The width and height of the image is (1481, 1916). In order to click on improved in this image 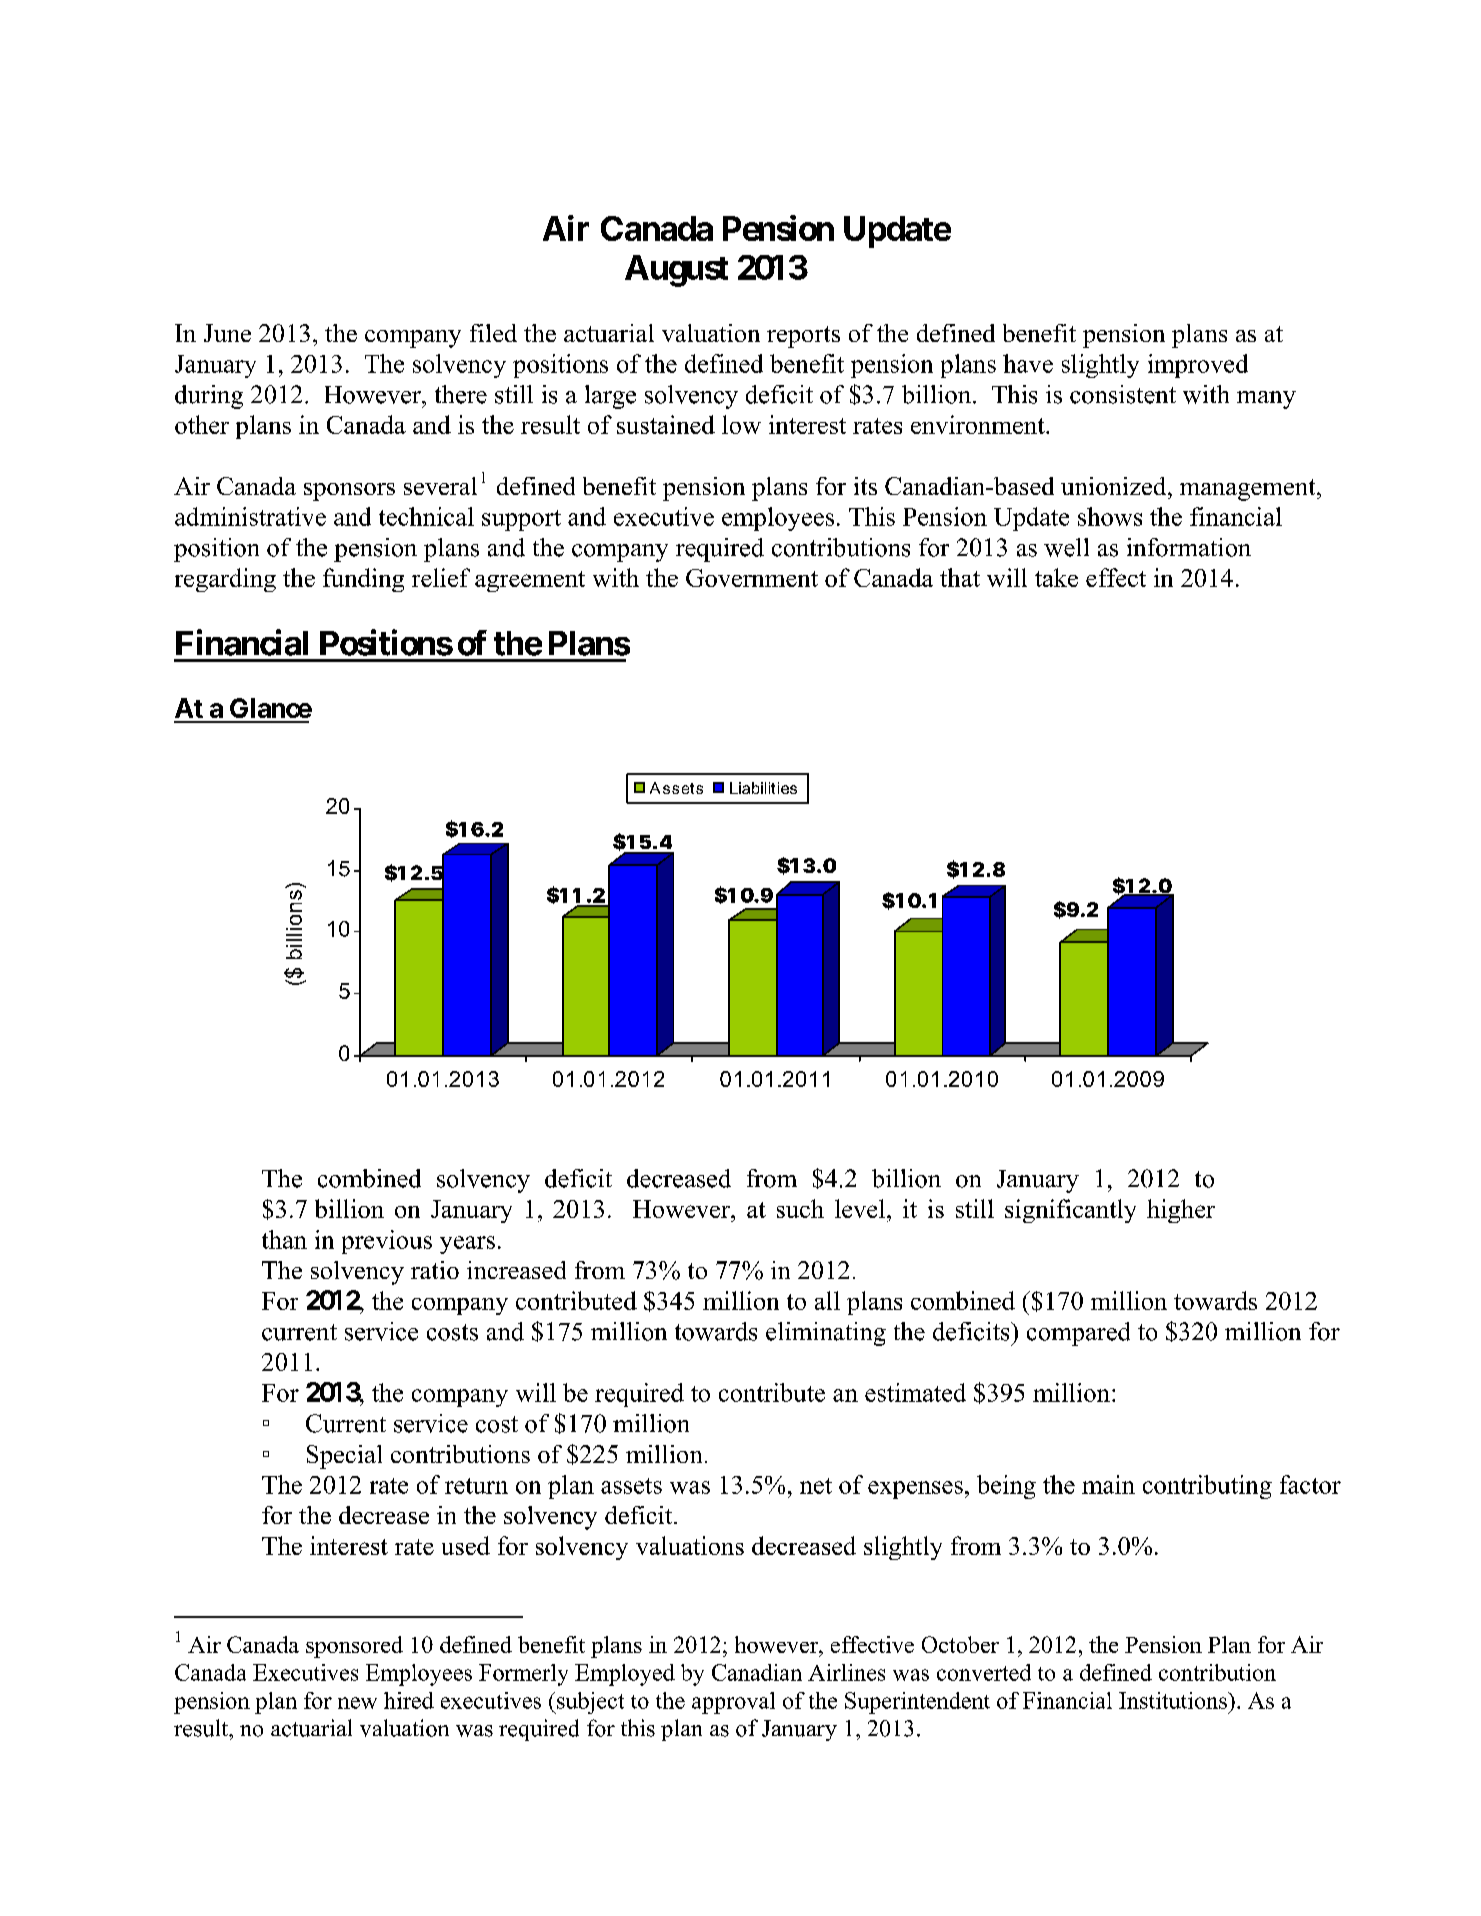, I will do `click(1198, 366)`.
